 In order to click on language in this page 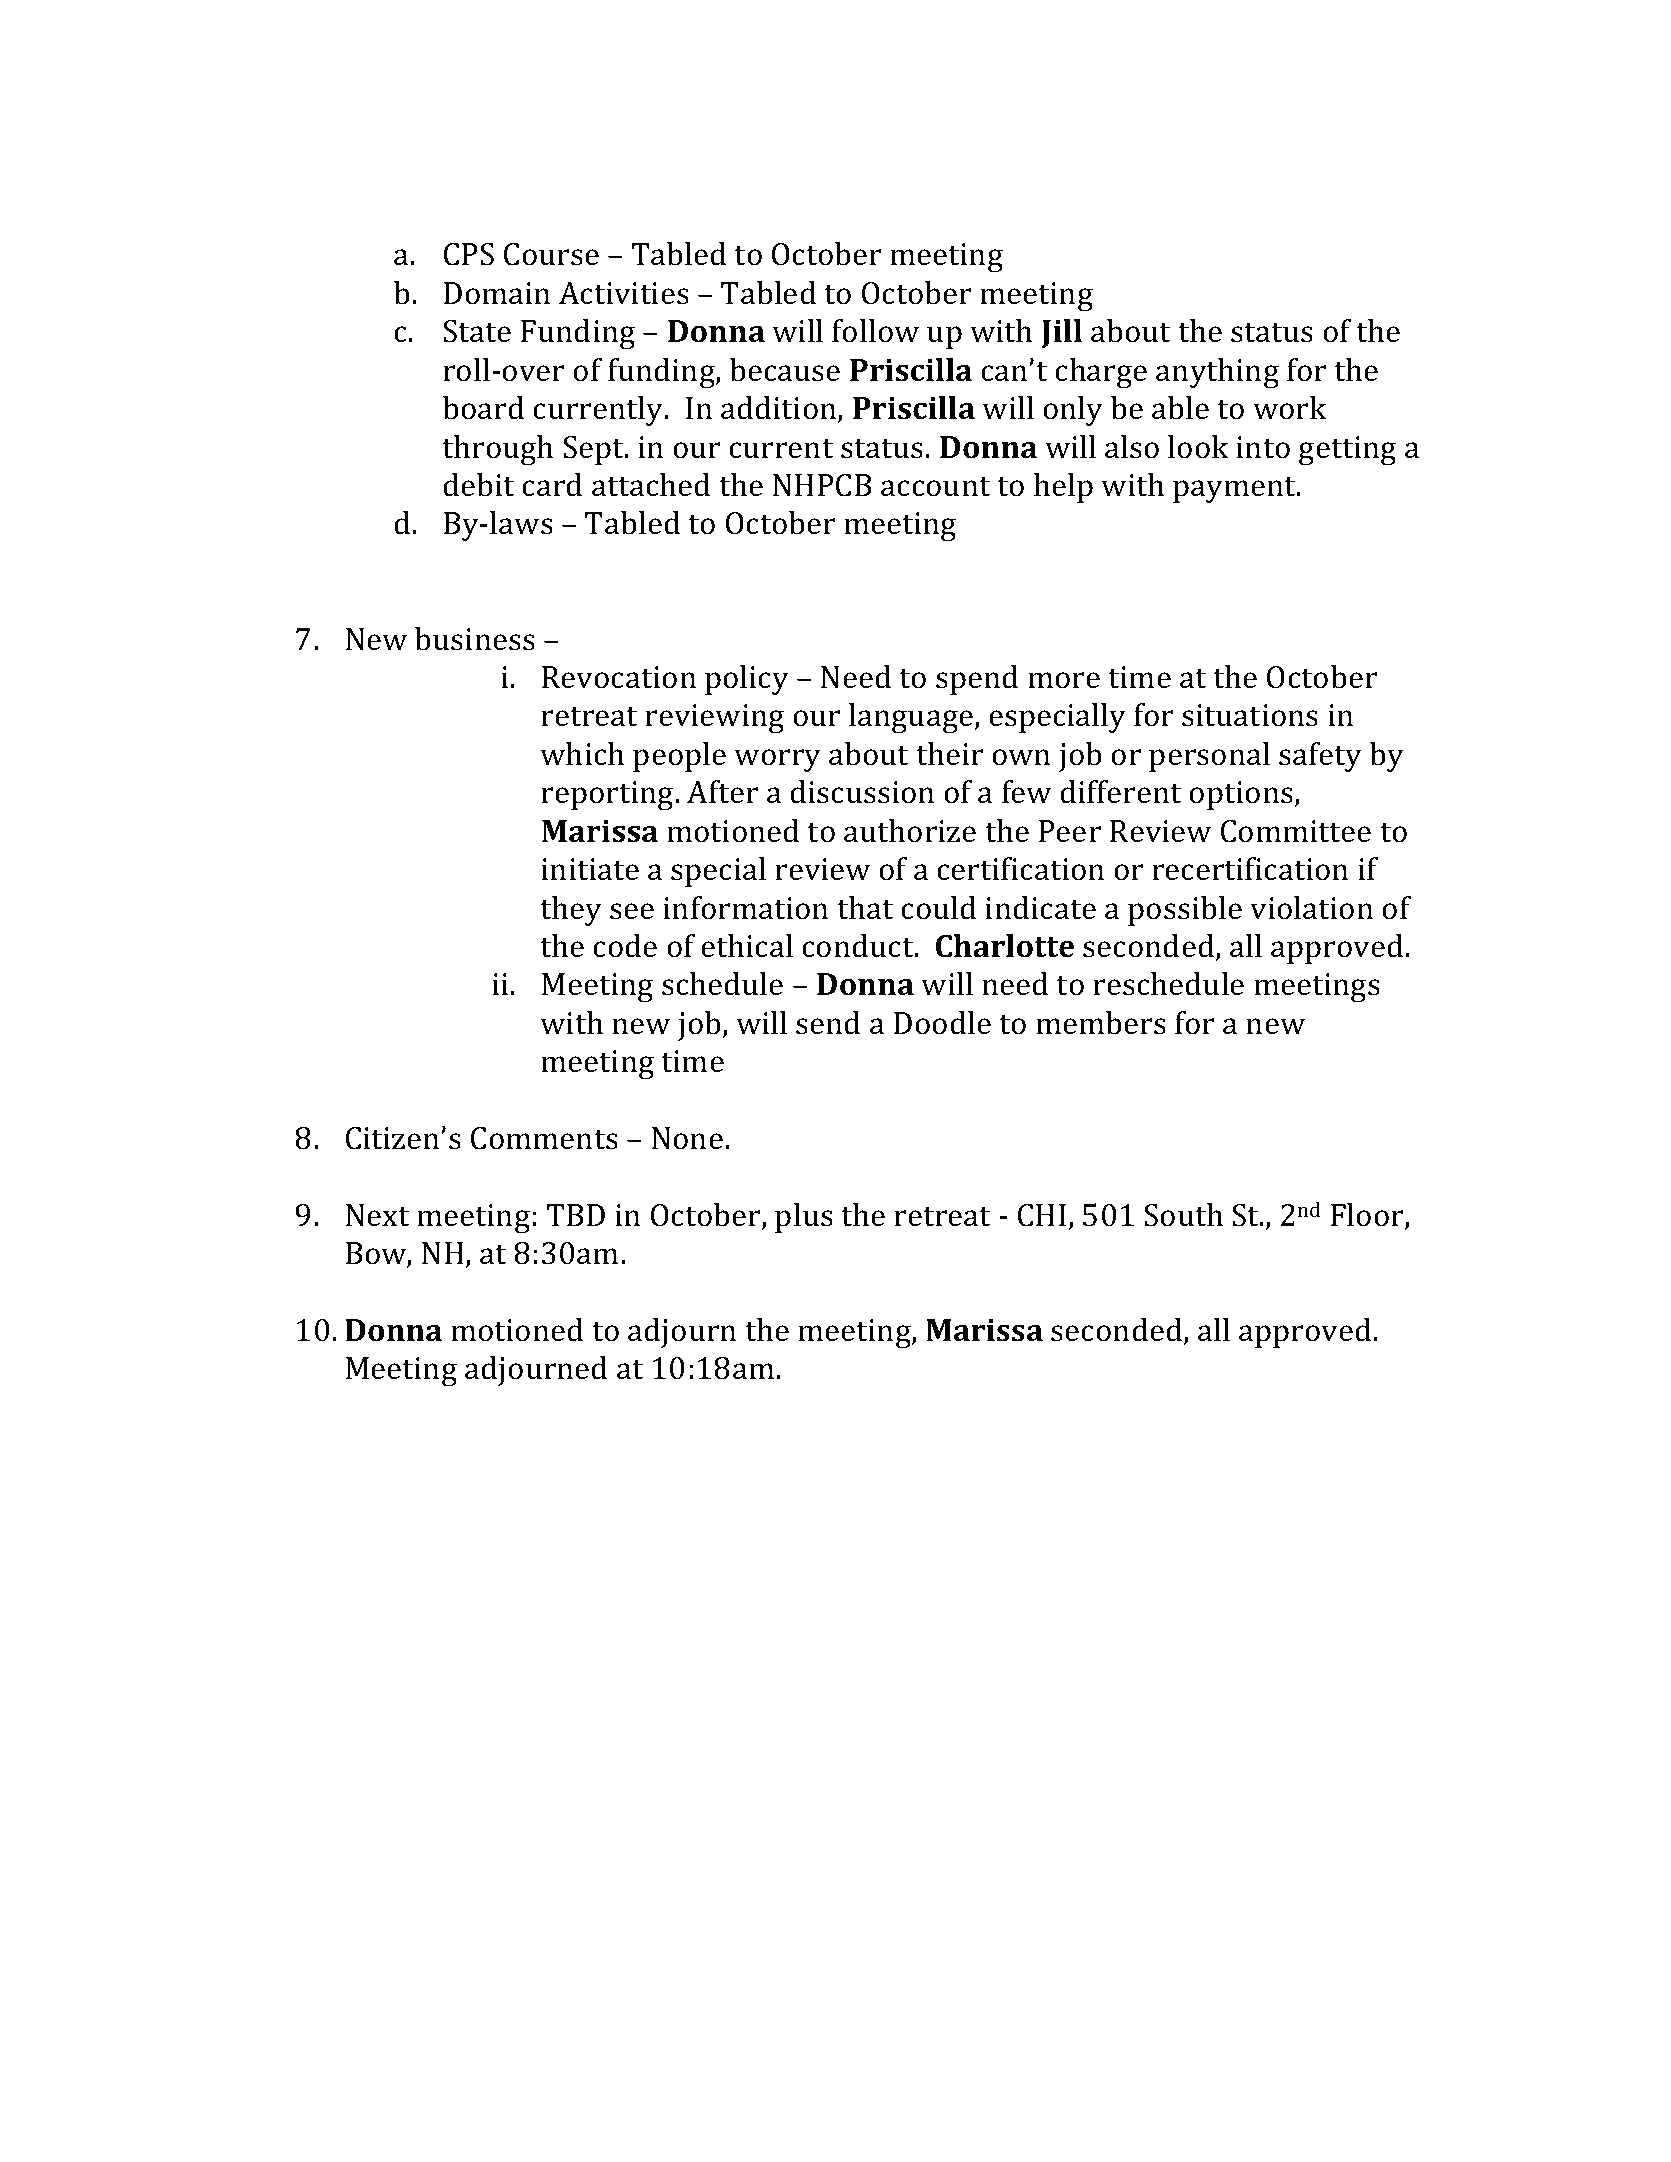, I will do `click(912, 718)`.
